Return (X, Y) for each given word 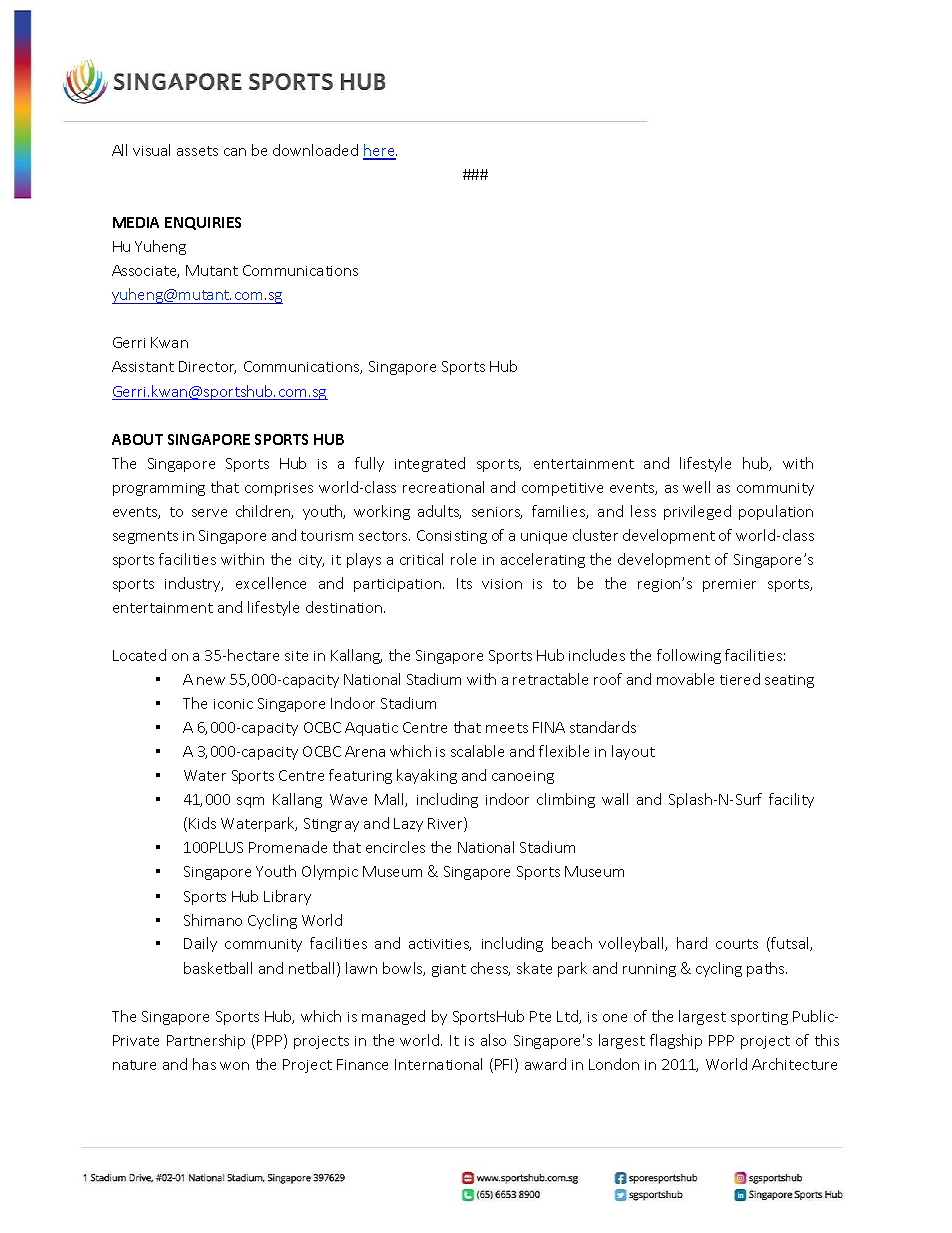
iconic (233, 704)
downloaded (315, 150)
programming (159, 489)
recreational (443, 487)
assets (197, 151)
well (696, 487)
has (204, 1064)
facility (791, 800)
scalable (477, 751)
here (380, 151)
